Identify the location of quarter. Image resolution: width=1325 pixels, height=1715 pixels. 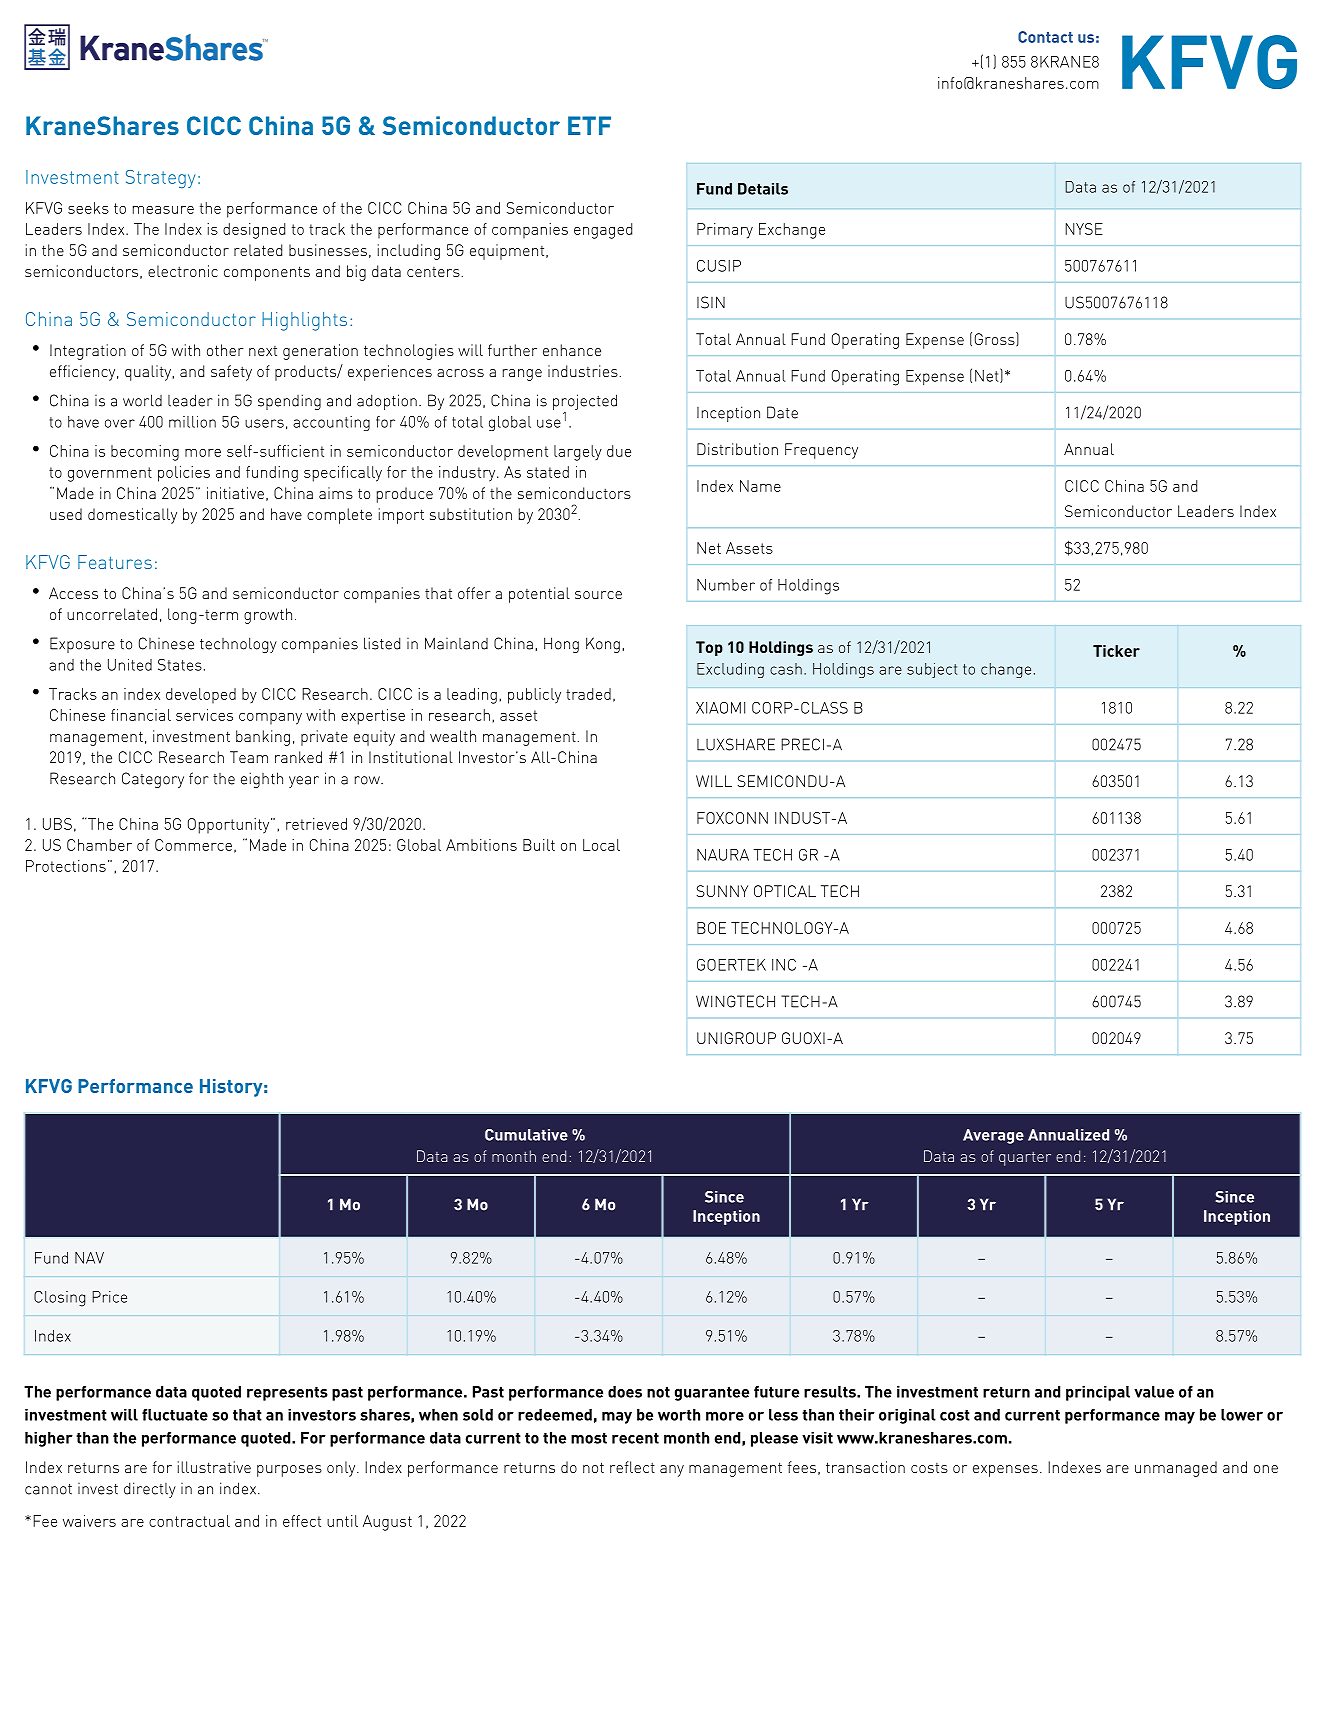
(1025, 1159).
